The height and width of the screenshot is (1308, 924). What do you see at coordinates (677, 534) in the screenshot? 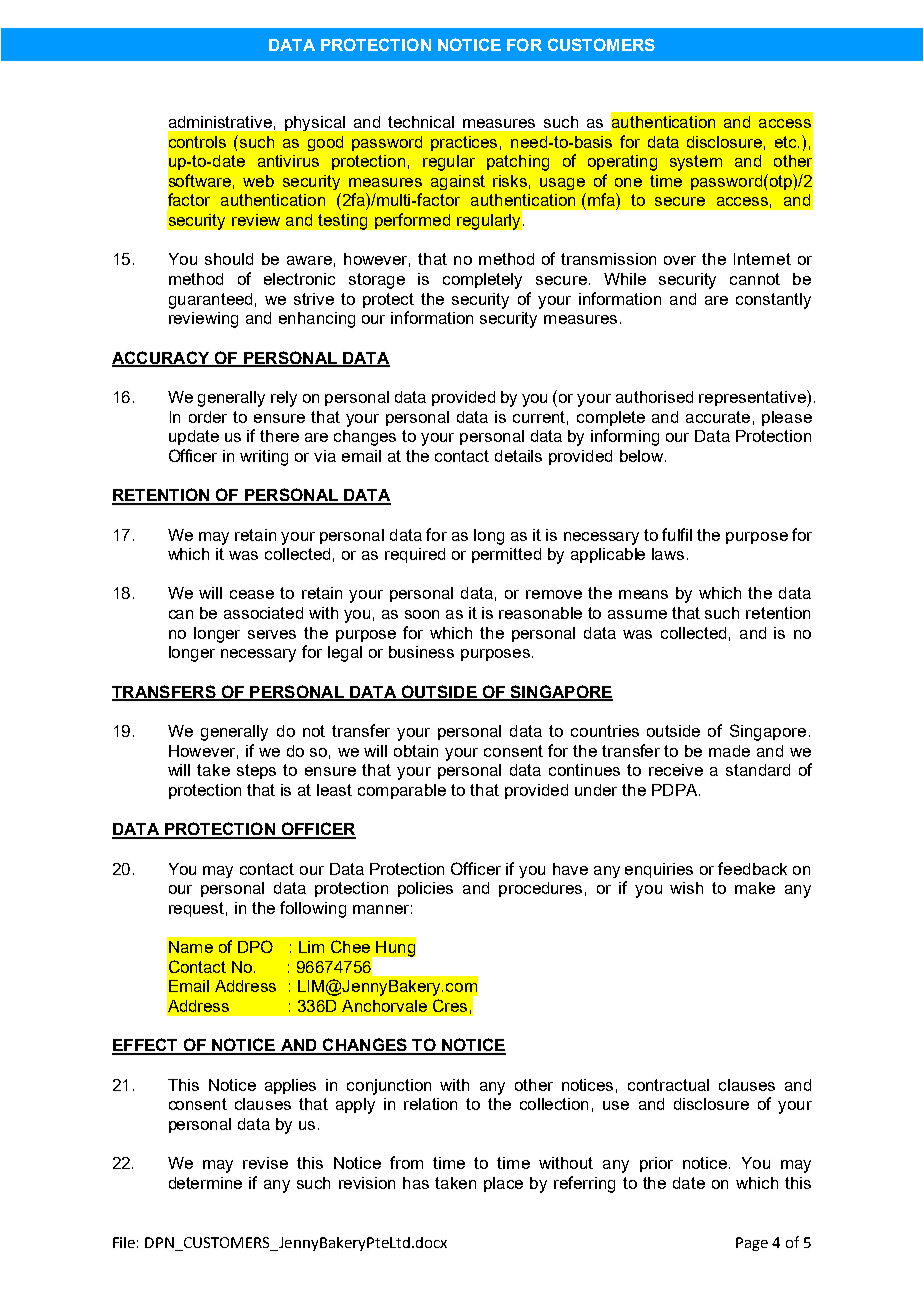
I see `fulfil` at bounding box center [677, 534].
